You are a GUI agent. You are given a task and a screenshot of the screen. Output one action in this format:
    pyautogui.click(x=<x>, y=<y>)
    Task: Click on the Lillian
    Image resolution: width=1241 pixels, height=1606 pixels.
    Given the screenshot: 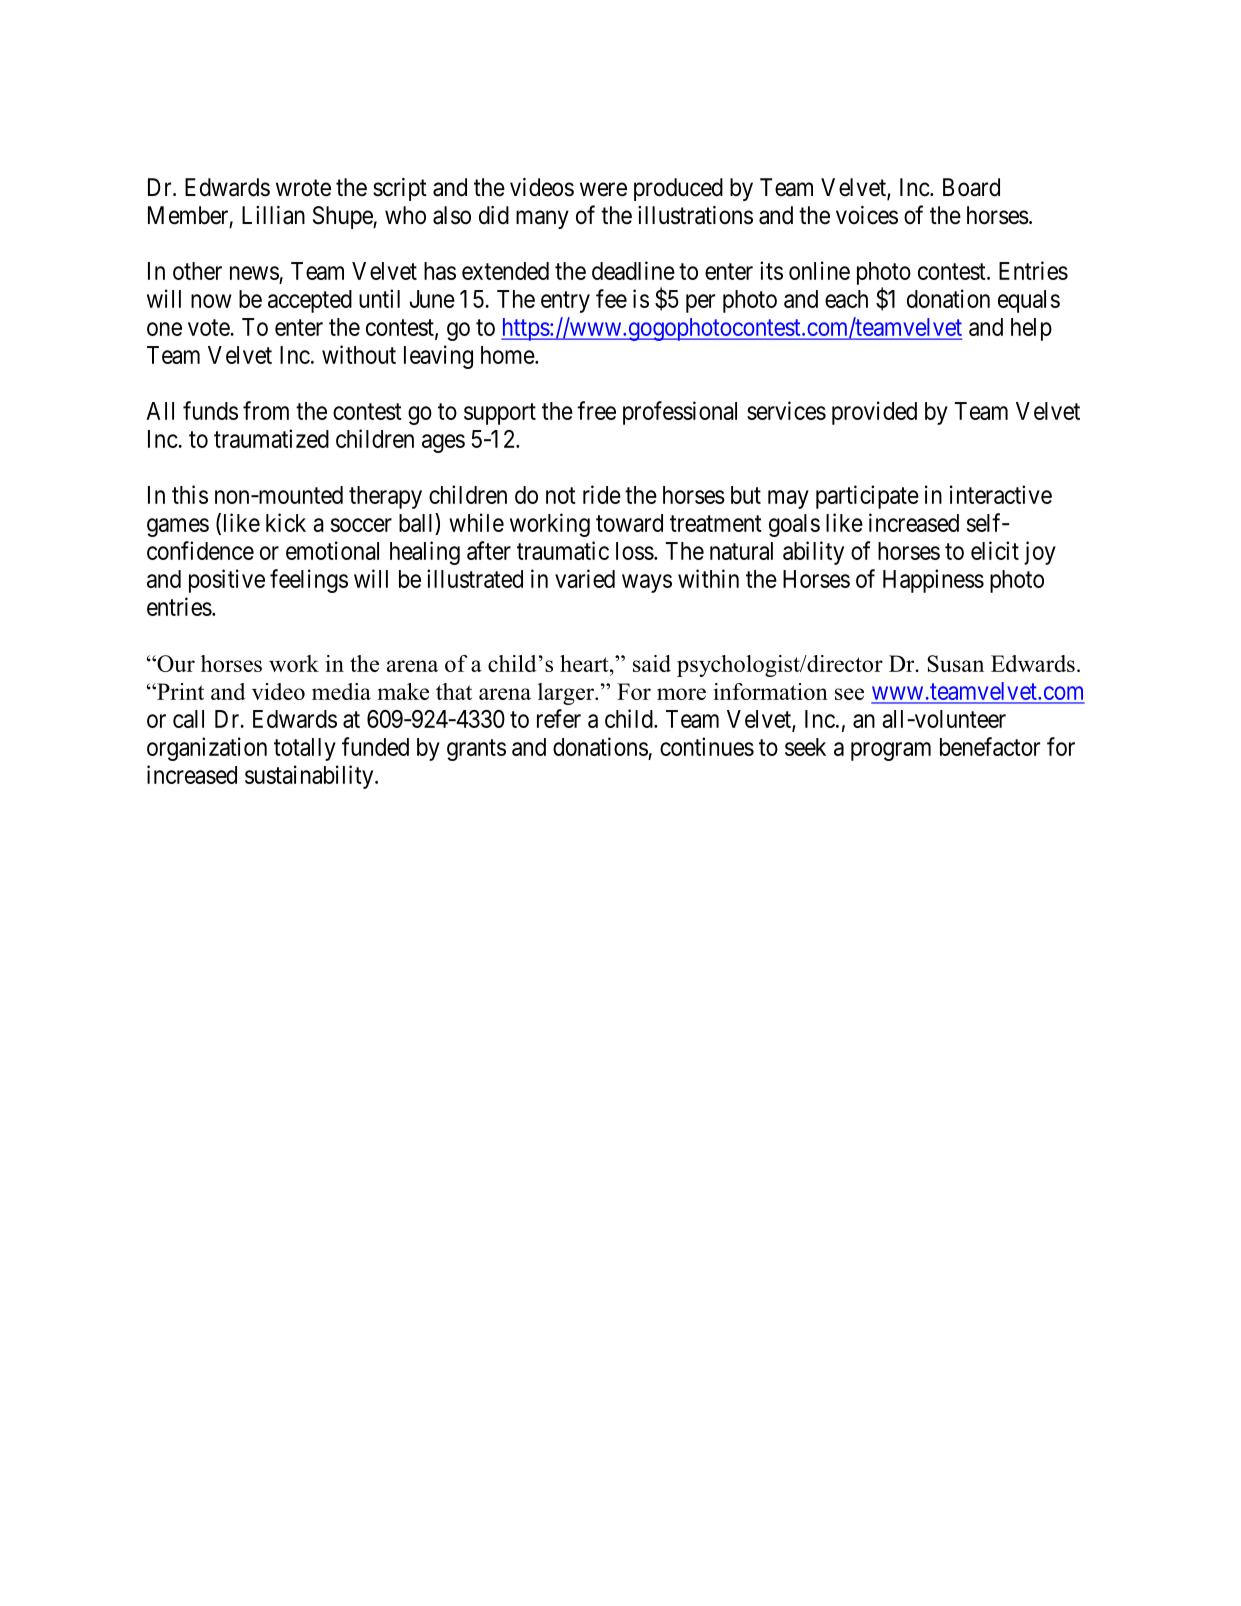 What is the action you would take?
    pyautogui.click(x=273, y=215)
